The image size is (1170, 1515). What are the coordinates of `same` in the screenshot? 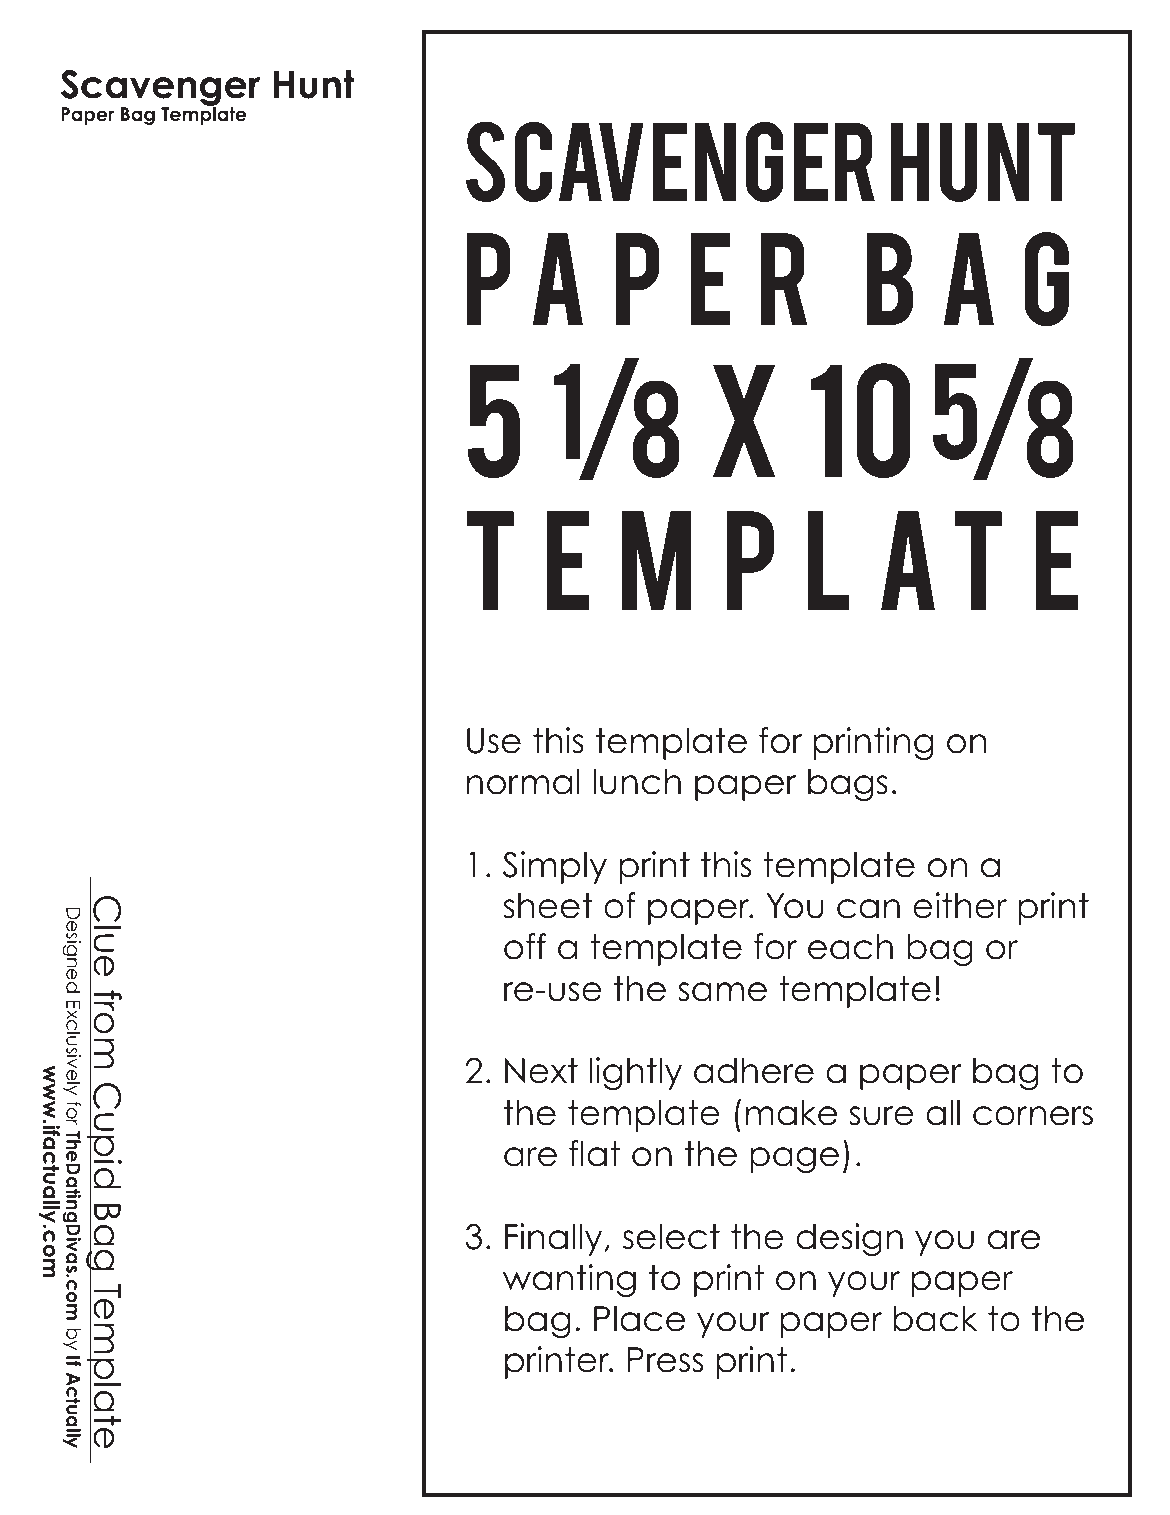 It's located at (722, 992).
